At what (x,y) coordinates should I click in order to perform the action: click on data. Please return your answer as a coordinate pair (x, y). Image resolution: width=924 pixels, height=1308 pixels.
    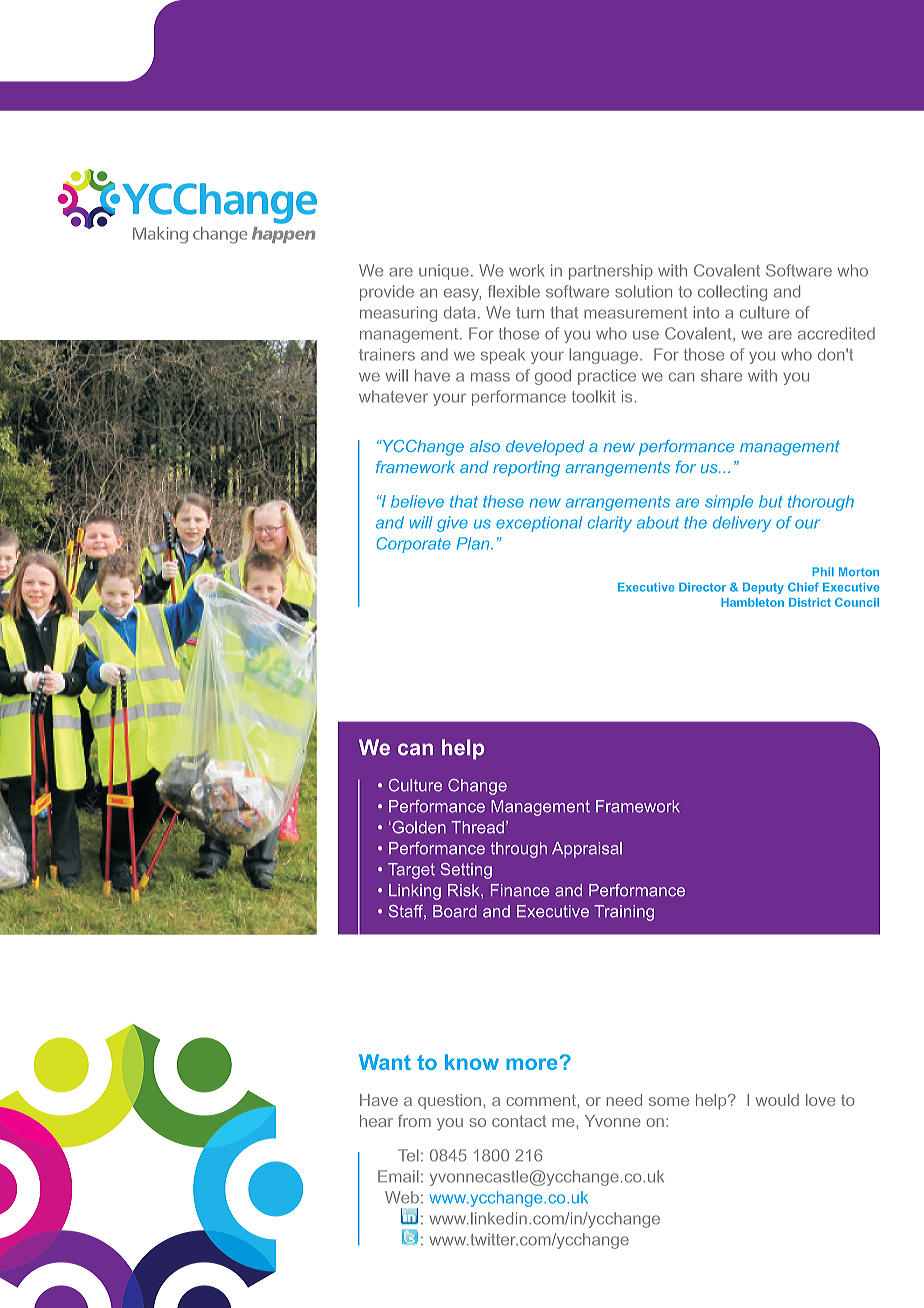
    Looking at the image, I should click on (459, 312).
